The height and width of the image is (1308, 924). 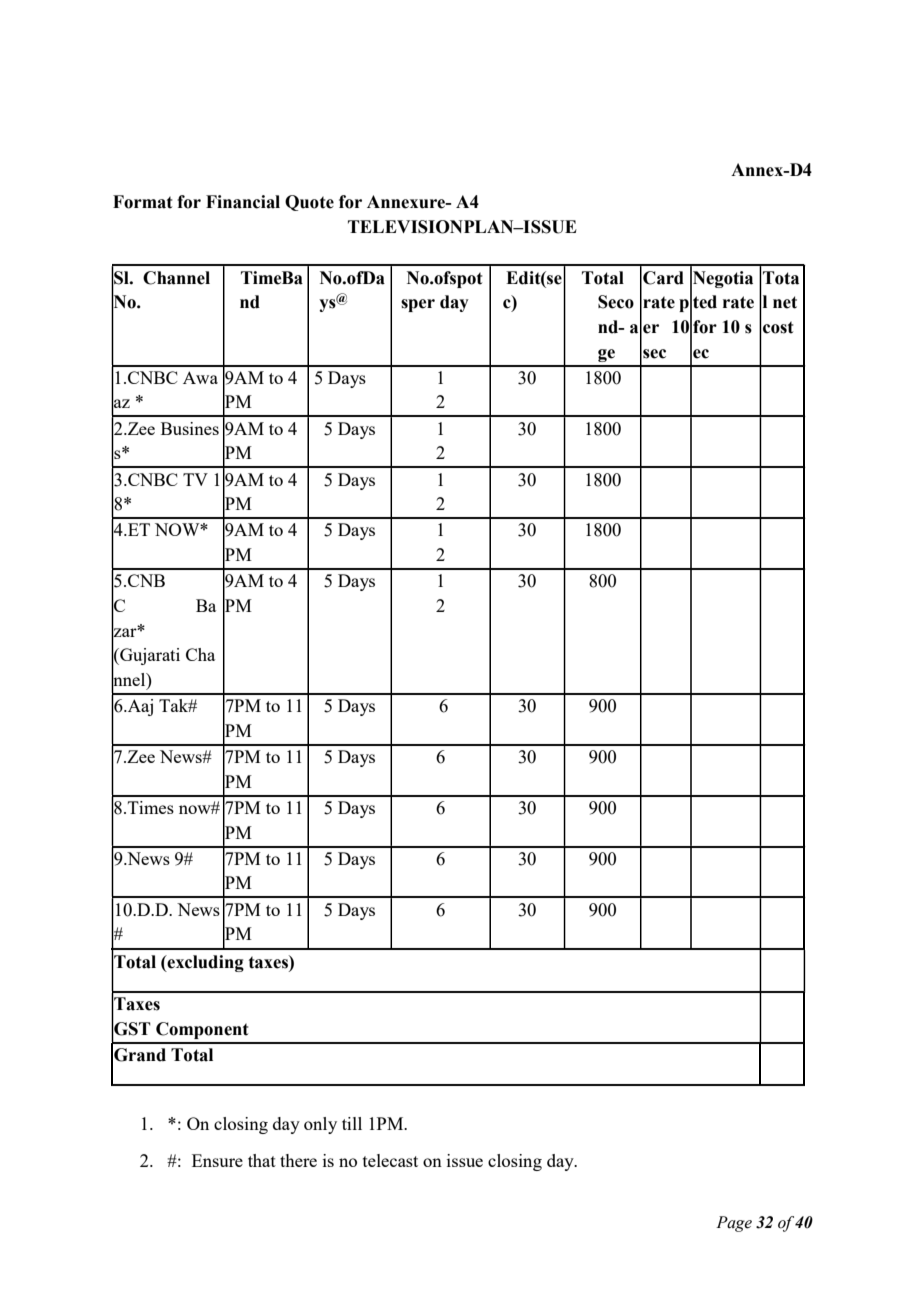 What do you see at coordinates (785, 302) in the image?
I see `net` at bounding box center [785, 302].
